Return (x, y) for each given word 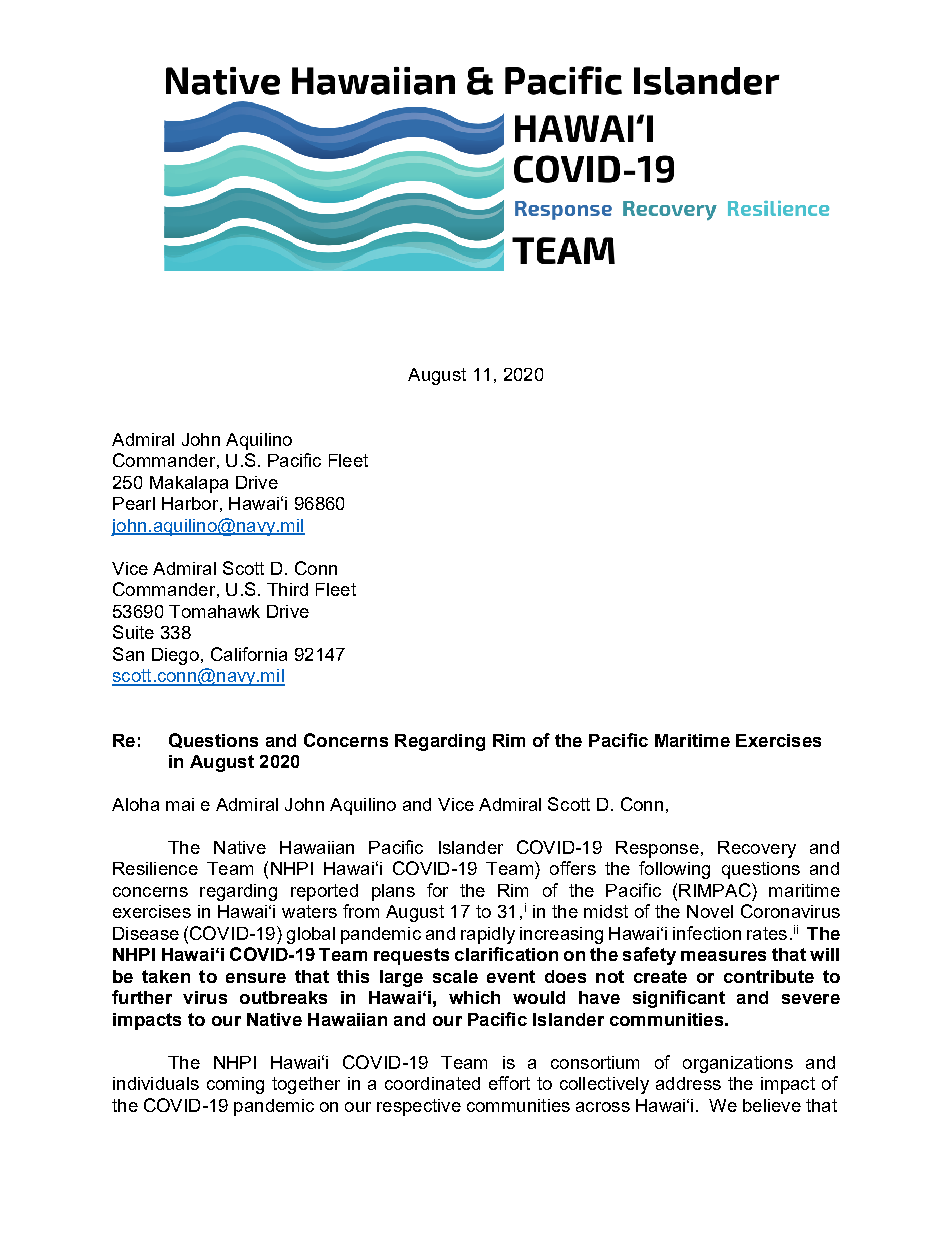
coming (235, 1085)
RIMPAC (716, 890)
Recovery (757, 849)
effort (509, 1083)
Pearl (134, 503)
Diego (175, 656)
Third (287, 589)
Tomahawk (214, 611)
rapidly (488, 935)
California (249, 654)
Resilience (155, 868)
